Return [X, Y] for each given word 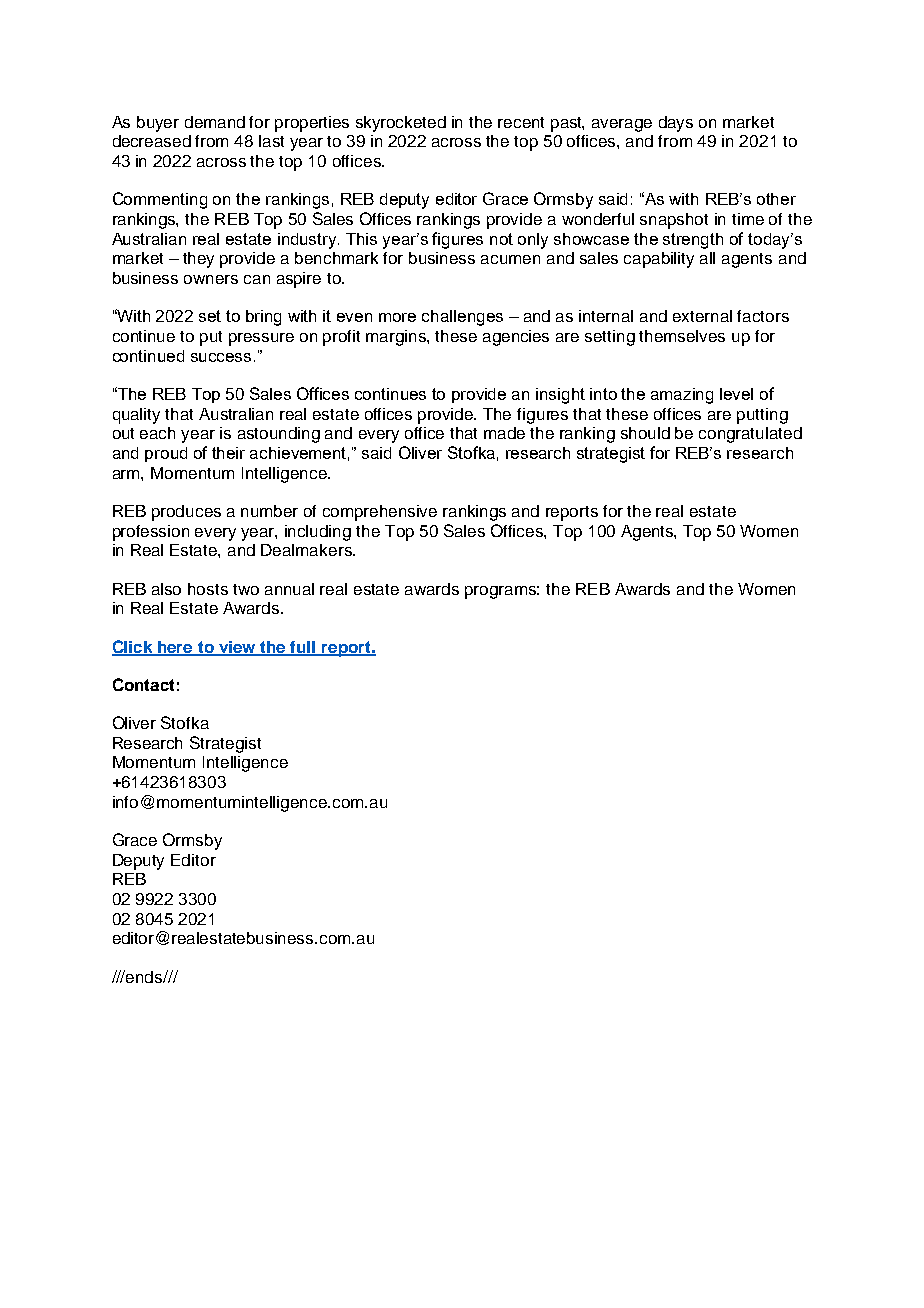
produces [186, 513]
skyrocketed [401, 124]
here [175, 648]
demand [215, 122]
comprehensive [380, 513]
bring [263, 318]
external [702, 316]
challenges [462, 318]
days [676, 124]
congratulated [750, 435]
